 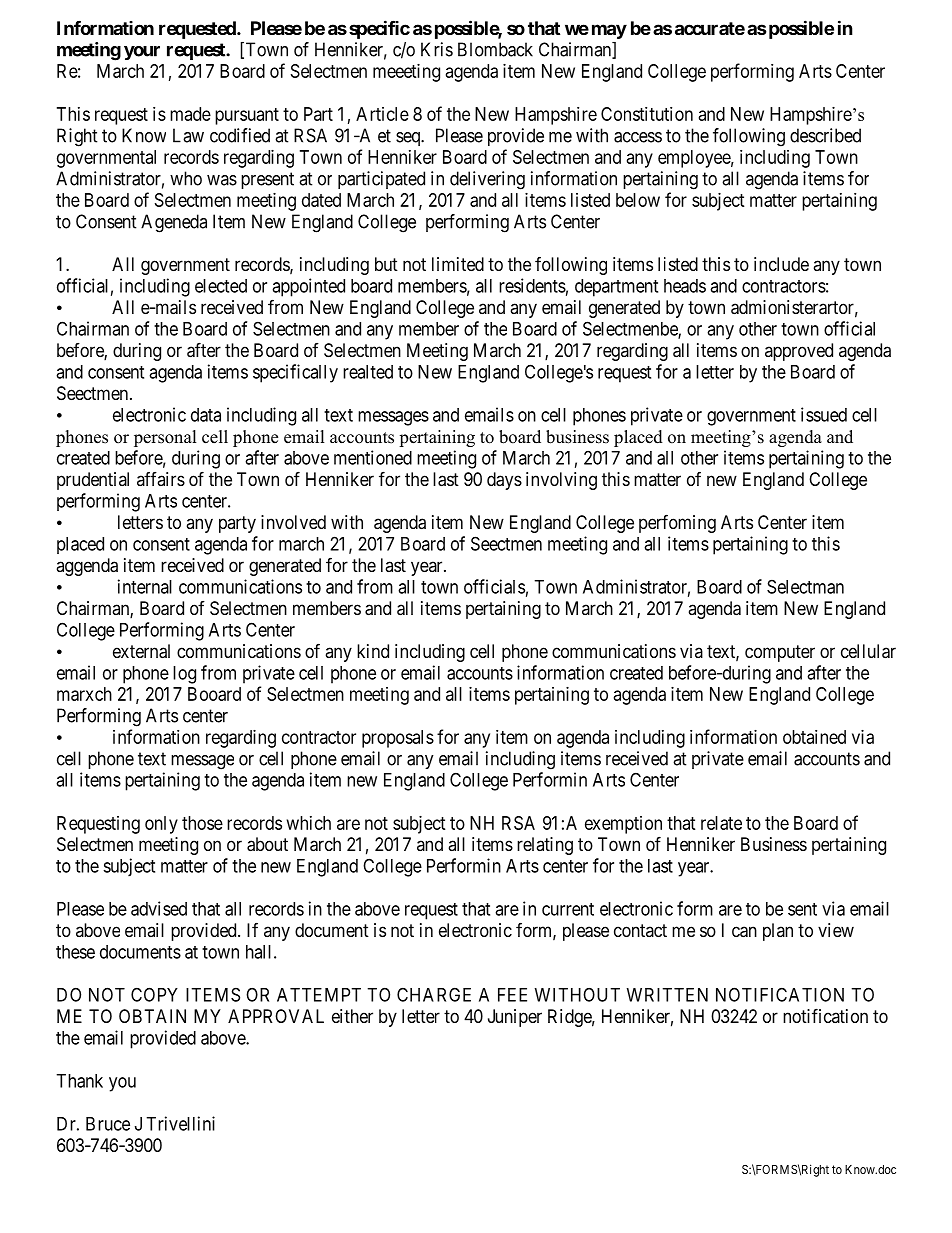 I want to click on computer, so click(x=780, y=653).
